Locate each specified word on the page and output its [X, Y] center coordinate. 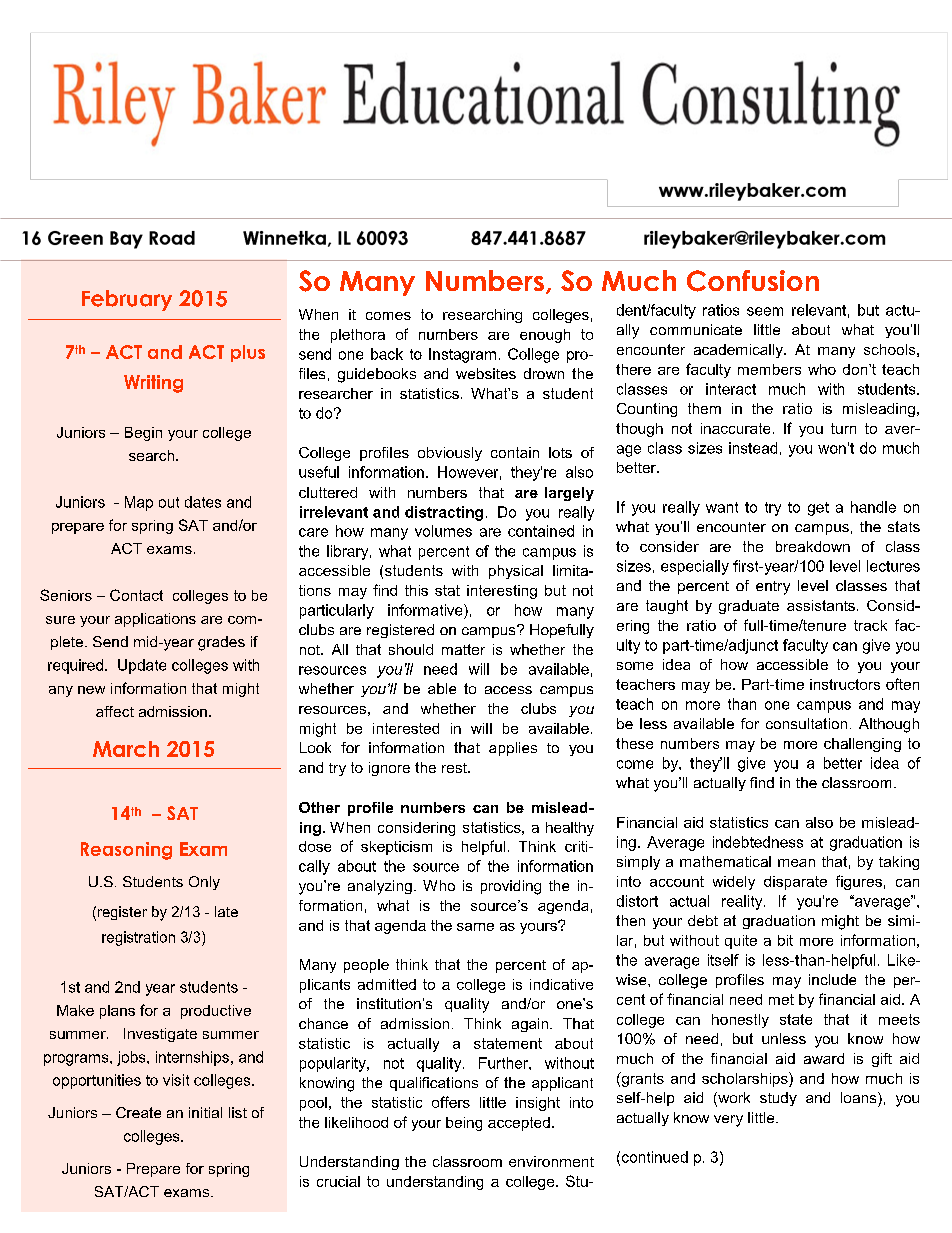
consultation [806, 723]
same [475, 927]
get [818, 509]
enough [545, 336]
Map [139, 503]
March [126, 749]
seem [765, 311]
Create [138, 1112]
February [127, 300]
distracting [444, 513]
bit [785, 940]
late [226, 911]
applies [513, 749]
